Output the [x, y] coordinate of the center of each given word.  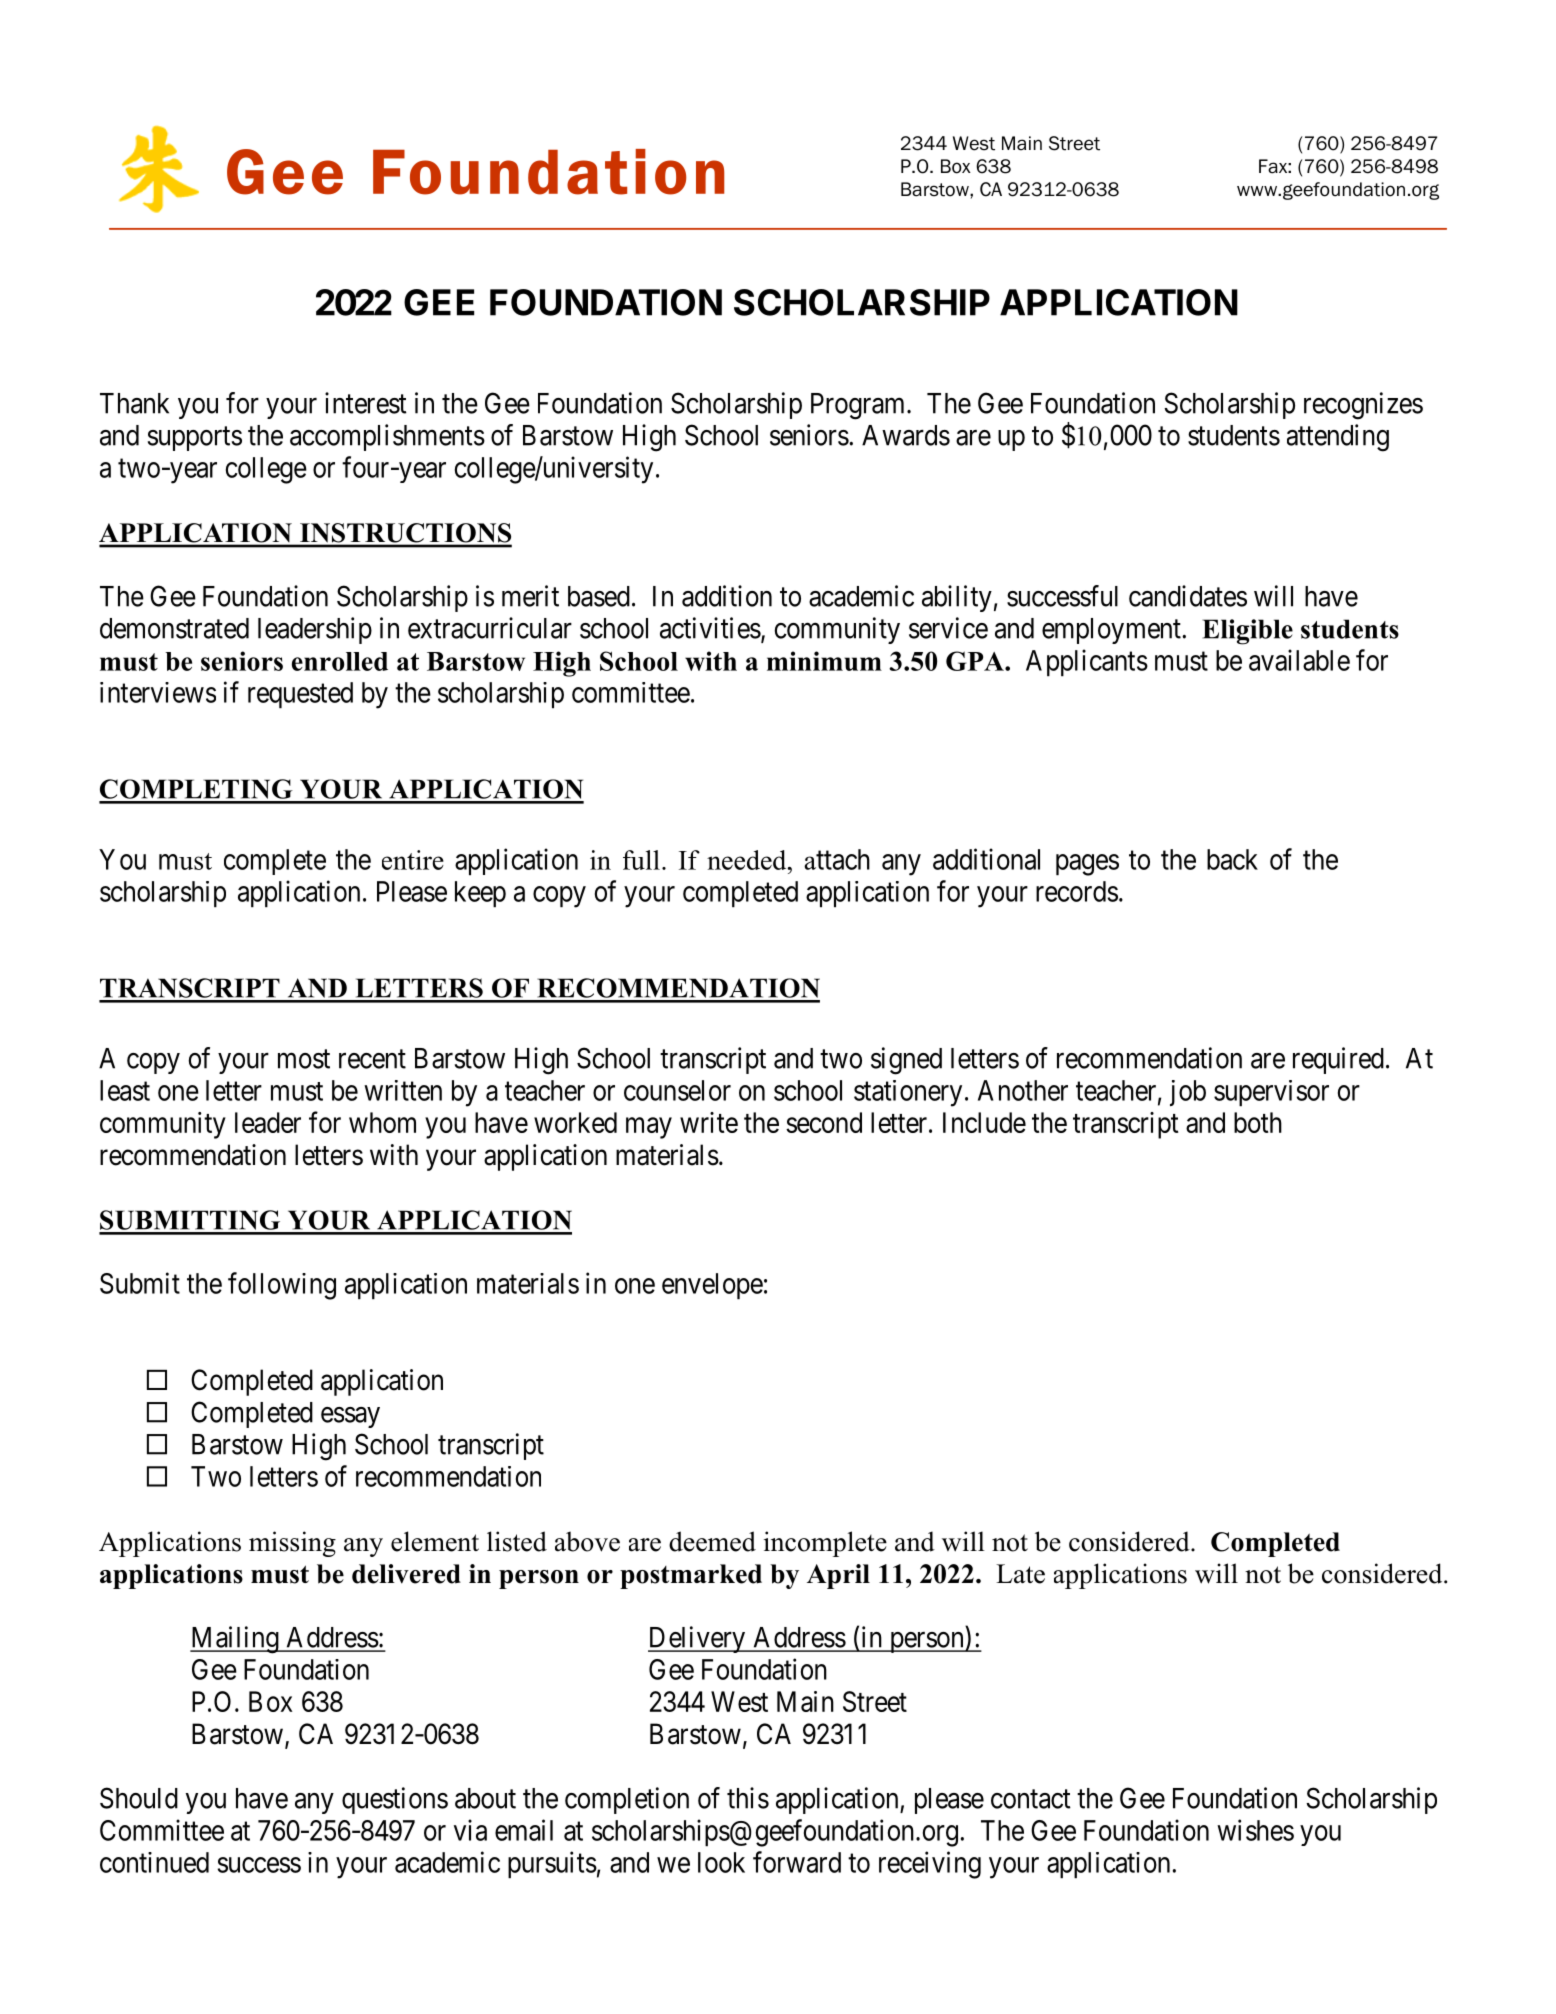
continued [154, 1862]
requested [300, 695]
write [709, 1122]
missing [292, 1544]
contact [1031, 1799]
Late [1020, 1574]
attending [1338, 438]
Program [859, 406]
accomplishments [387, 437]
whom [382, 1122]
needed [748, 860]
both [1258, 1122]
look [721, 1862]
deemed [712, 1541]
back [1232, 859]
